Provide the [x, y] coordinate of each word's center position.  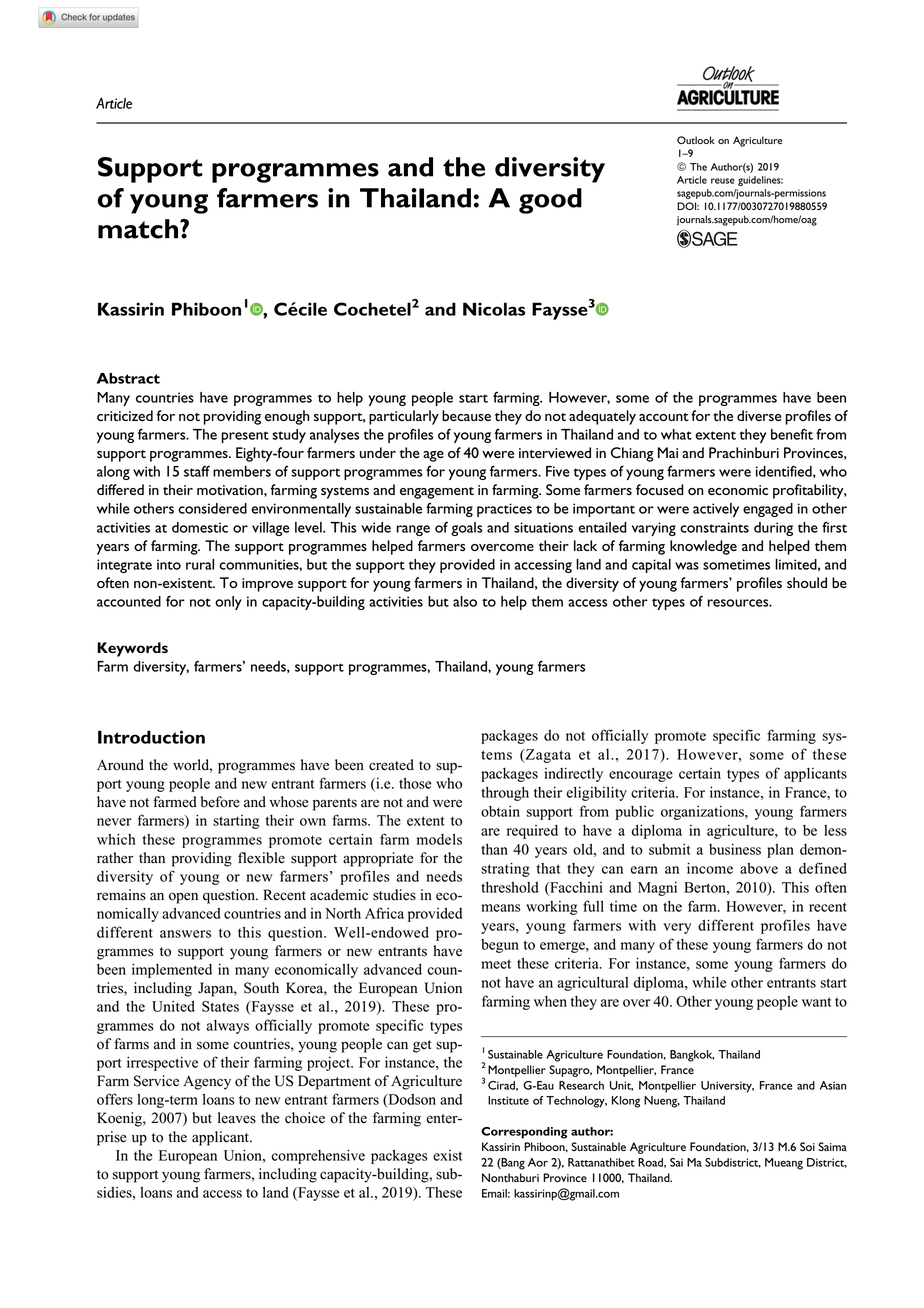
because [466, 415]
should [807, 582]
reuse [723, 181]
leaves [237, 1118]
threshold [510, 887]
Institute [508, 1100]
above [759, 868]
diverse [759, 415]
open [183, 898]
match [139, 229]
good [550, 201]
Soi [807, 1146]
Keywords [132, 649]
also [465, 601]
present [245, 437]
